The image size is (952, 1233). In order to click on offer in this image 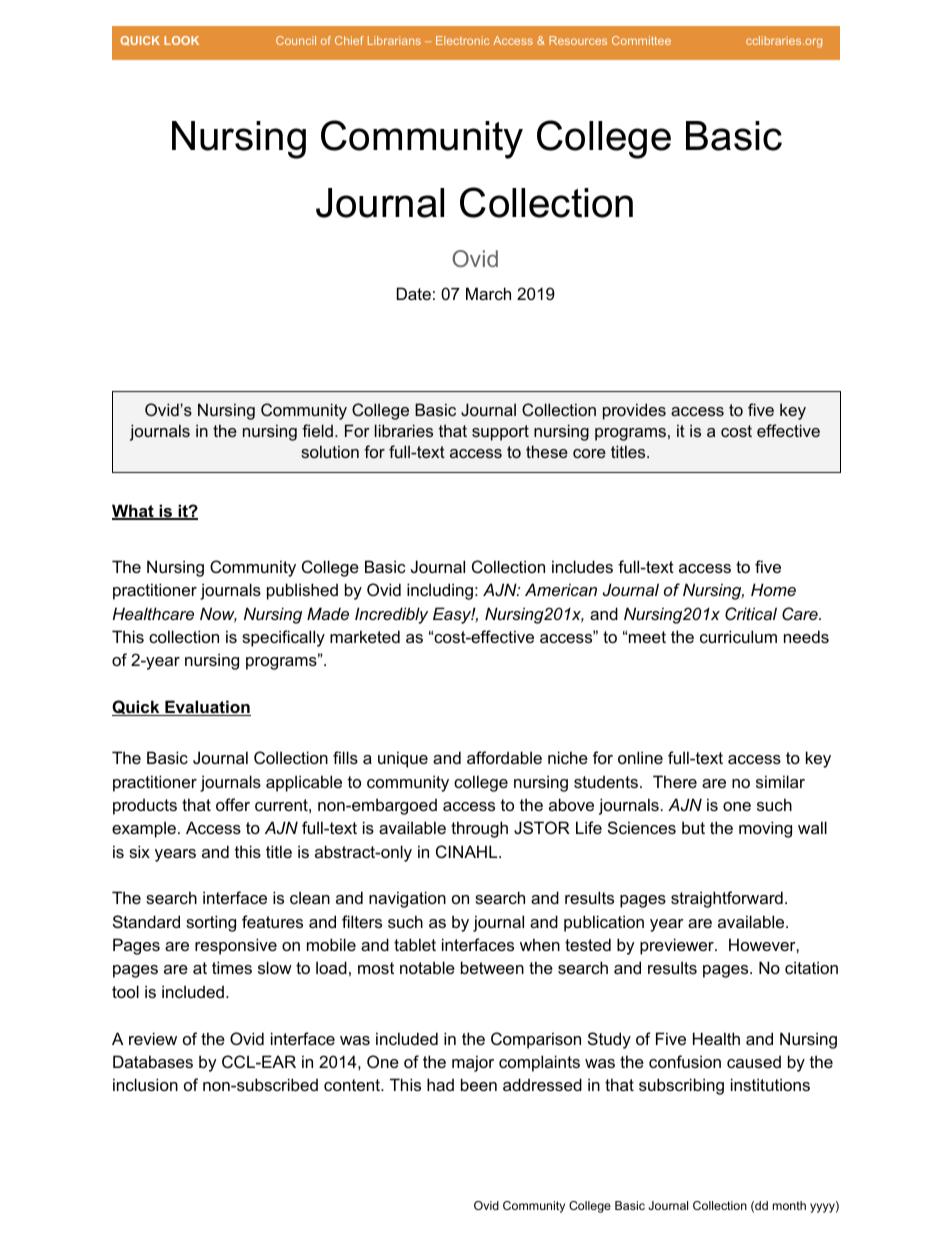, I will do `click(233, 804)`.
